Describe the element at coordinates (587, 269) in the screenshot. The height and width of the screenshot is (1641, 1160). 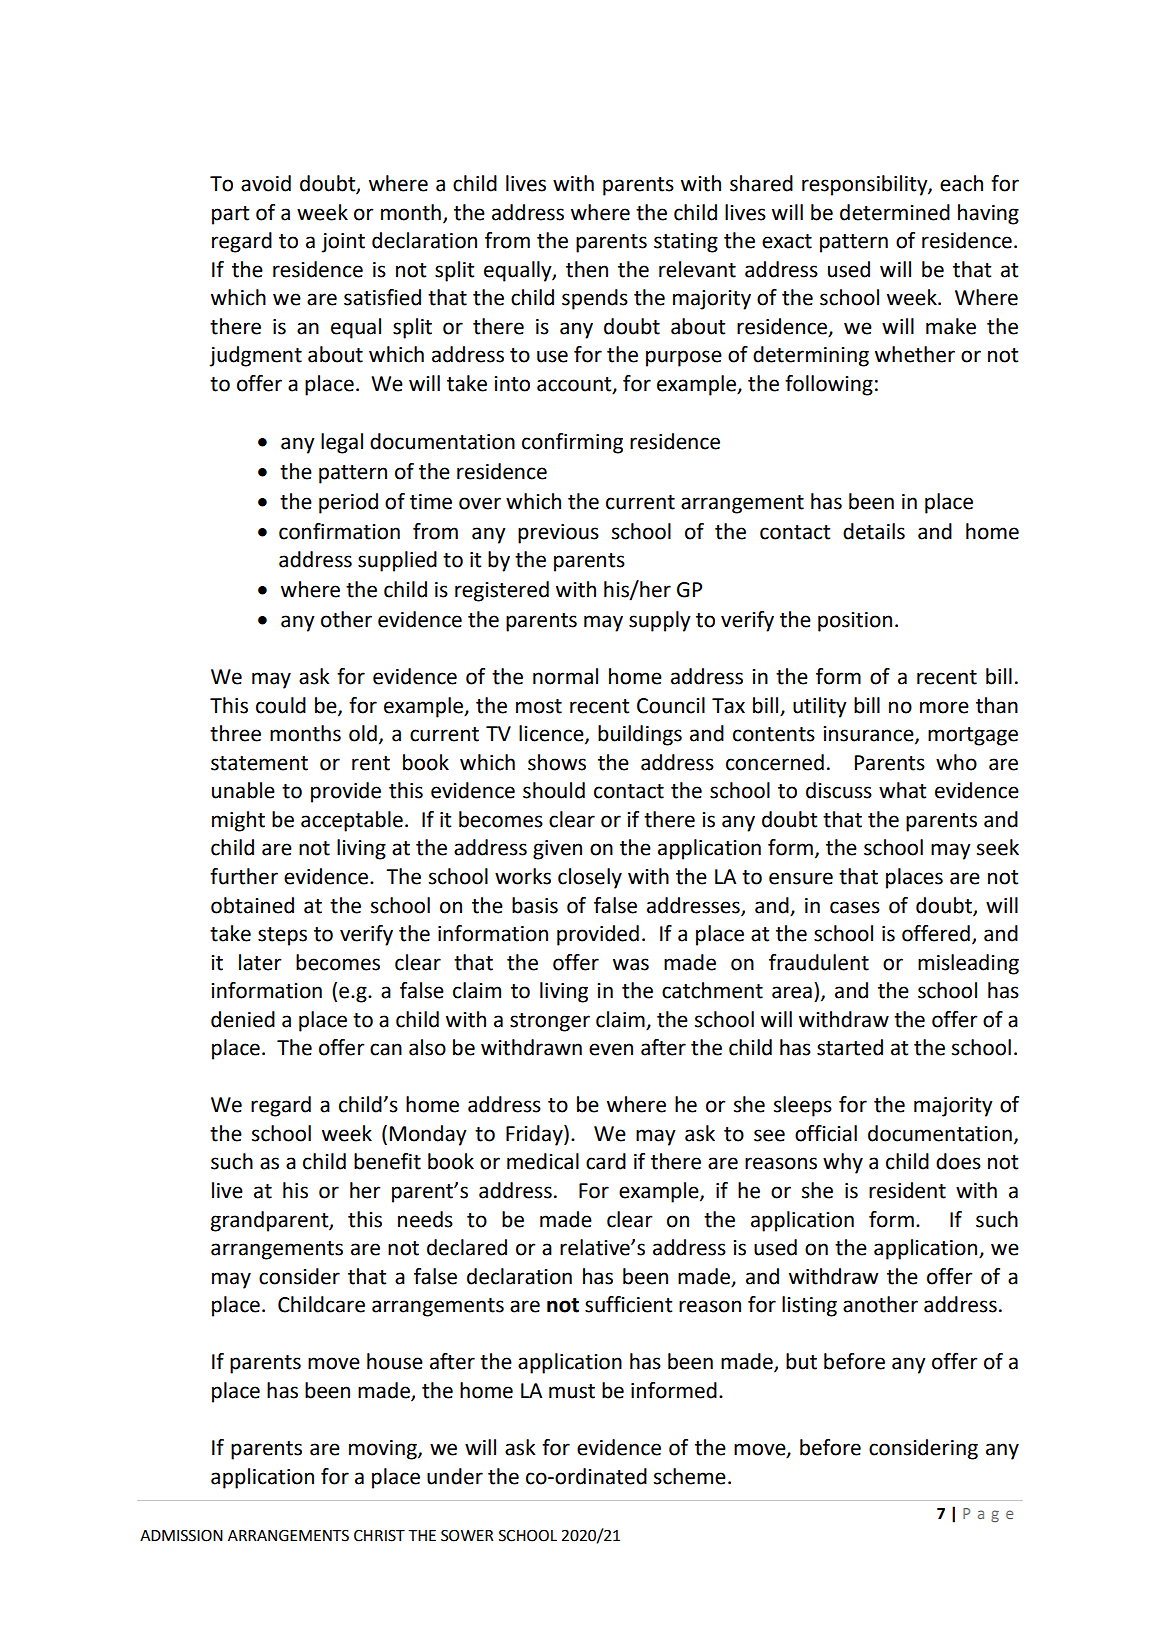
I see `then` at that location.
